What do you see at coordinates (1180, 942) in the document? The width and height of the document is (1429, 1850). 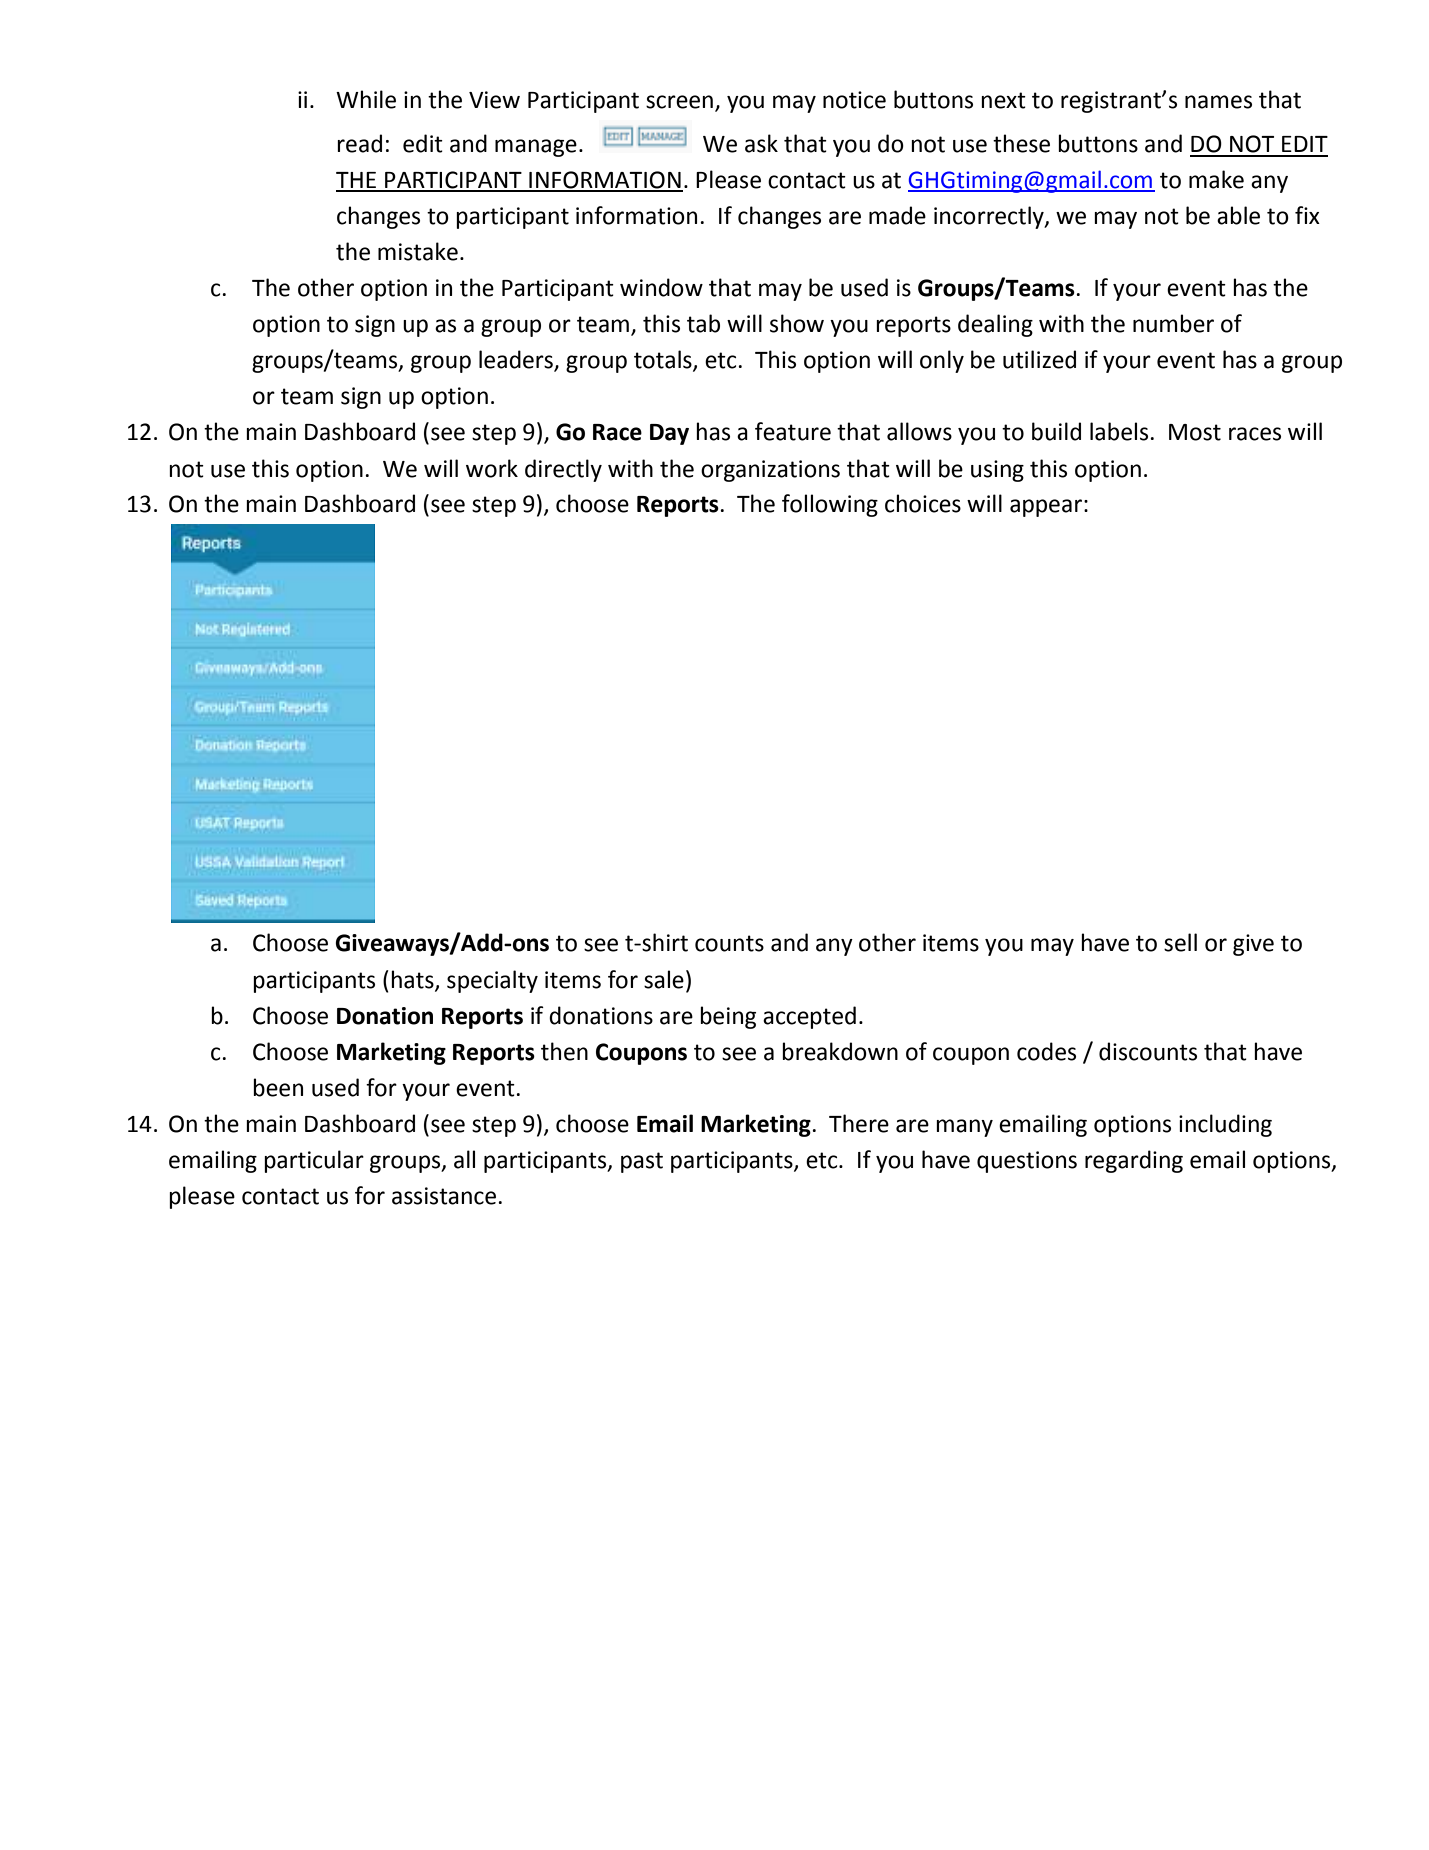 I see `sell` at bounding box center [1180, 942].
